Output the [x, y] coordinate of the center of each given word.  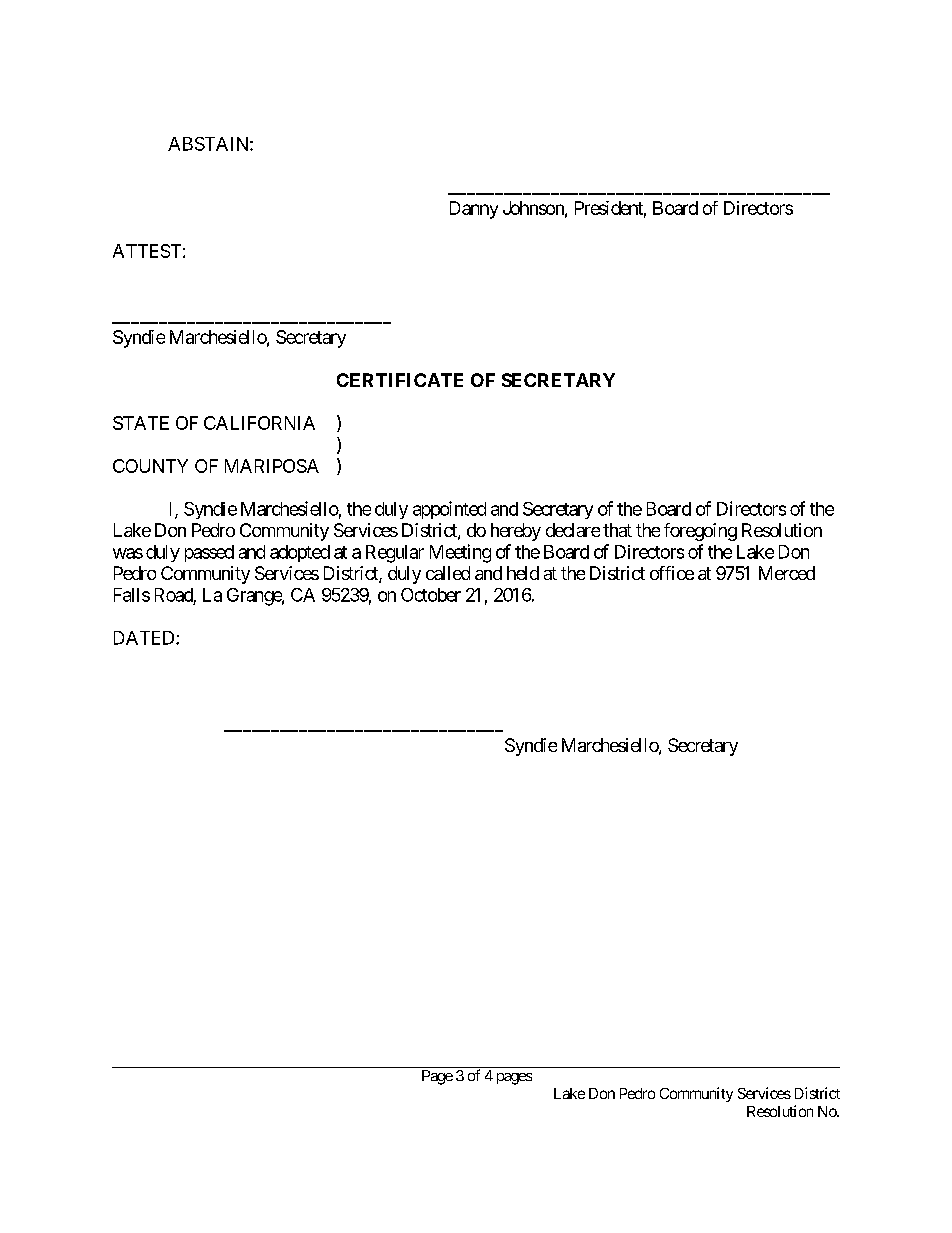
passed [209, 553]
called [448, 573]
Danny [474, 210]
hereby [516, 532]
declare [573, 530]
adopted [300, 553]
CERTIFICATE [400, 380]
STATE [141, 423]
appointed [449, 510]
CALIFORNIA [259, 423]
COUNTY [150, 466]
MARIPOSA [272, 466]
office [672, 573]
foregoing [700, 532]
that [617, 530]
